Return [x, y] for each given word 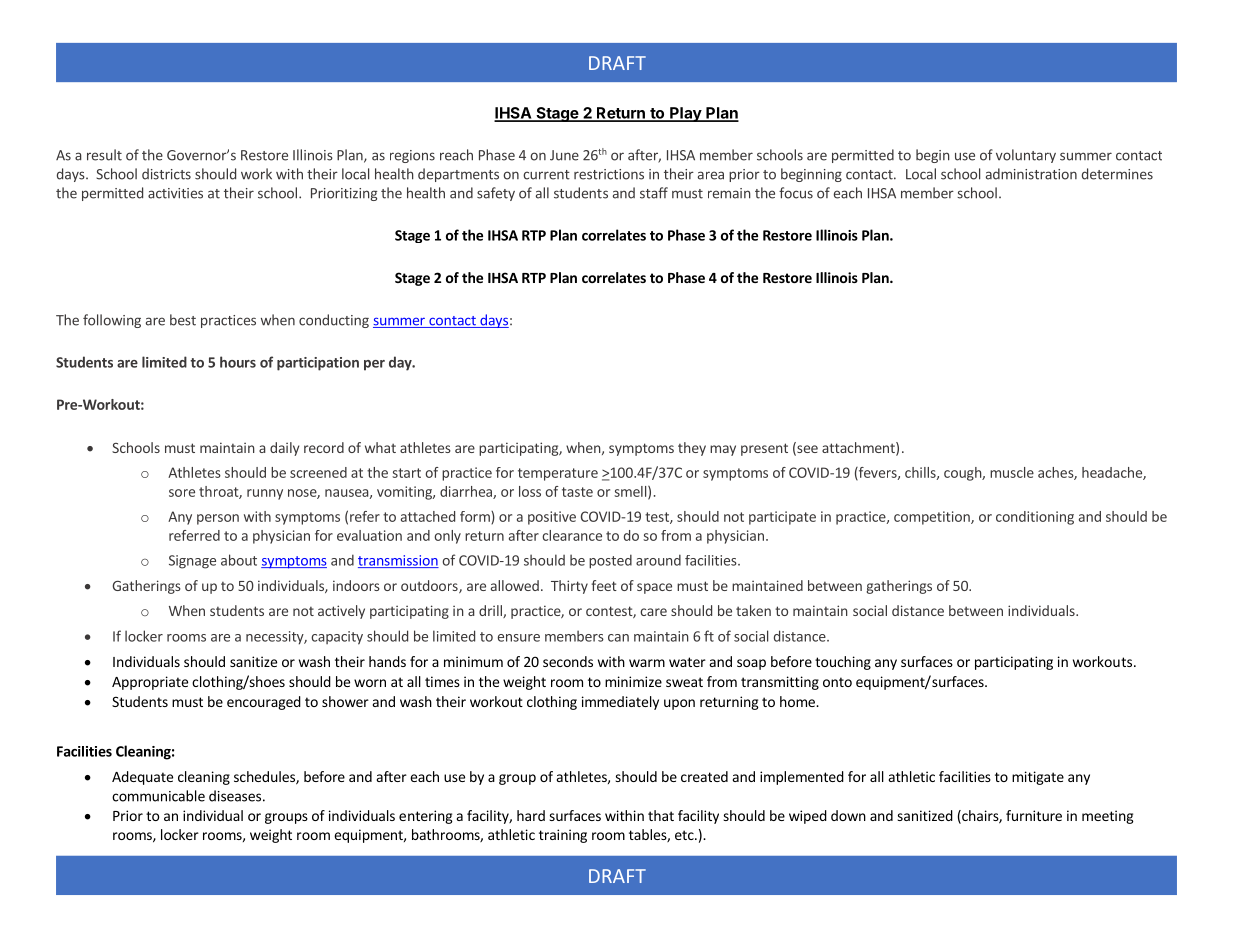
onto [837, 682]
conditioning [1035, 518]
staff [654, 193]
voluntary [1026, 156]
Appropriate [150, 683]
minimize [633, 681]
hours [238, 362]
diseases [235, 796]
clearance [572, 535]
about [239, 560]
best [183, 320]
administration [1031, 174]
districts [166, 174]
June [564, 155]
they [692, 449]
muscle [1012, 472]
